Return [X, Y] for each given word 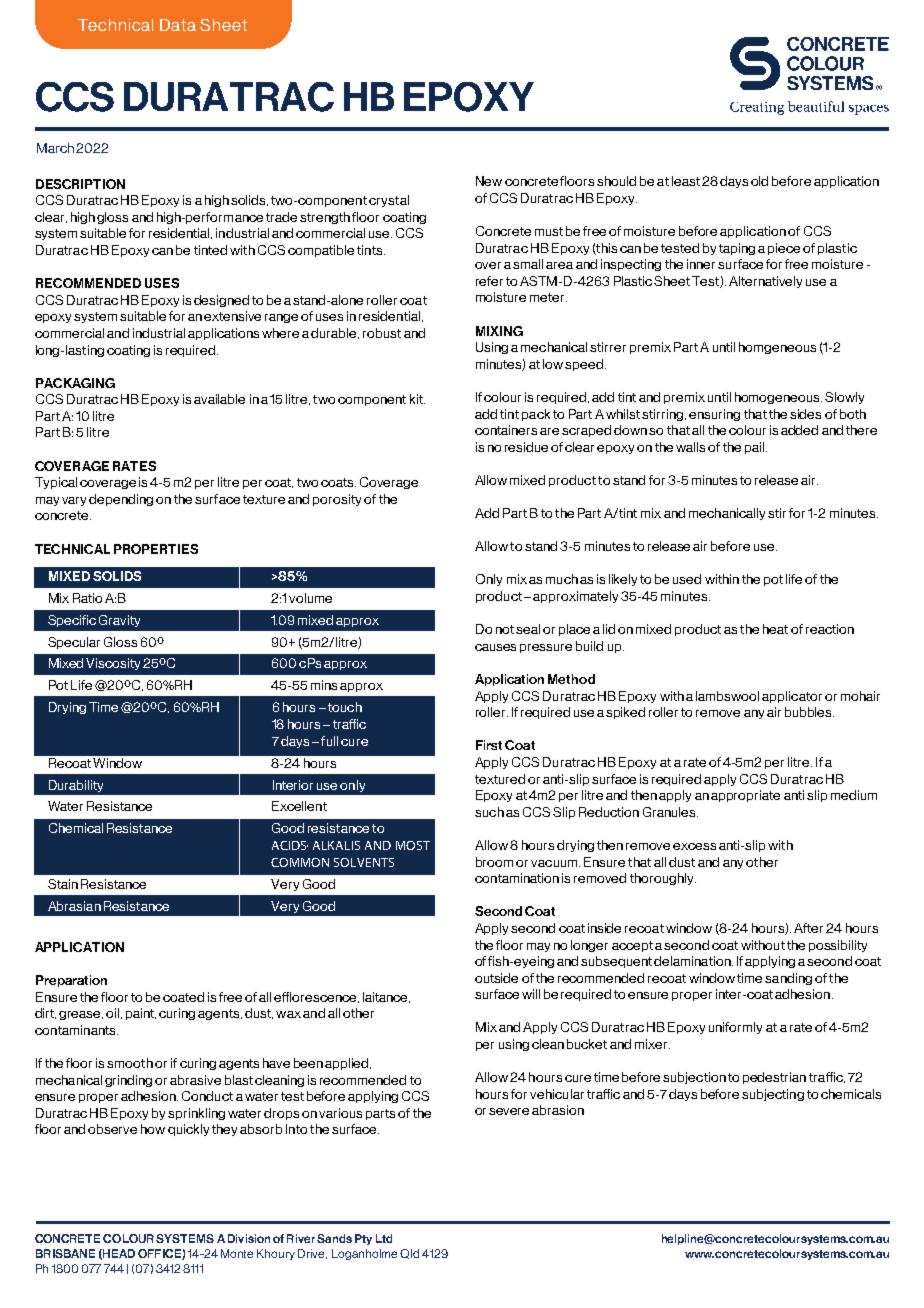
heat [775, 629]
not [505, 629]
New [489, 181]
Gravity [119, 621]
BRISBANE [65, 1253]
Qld [409, 1254]
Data [178, 25]
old [759, 181]
